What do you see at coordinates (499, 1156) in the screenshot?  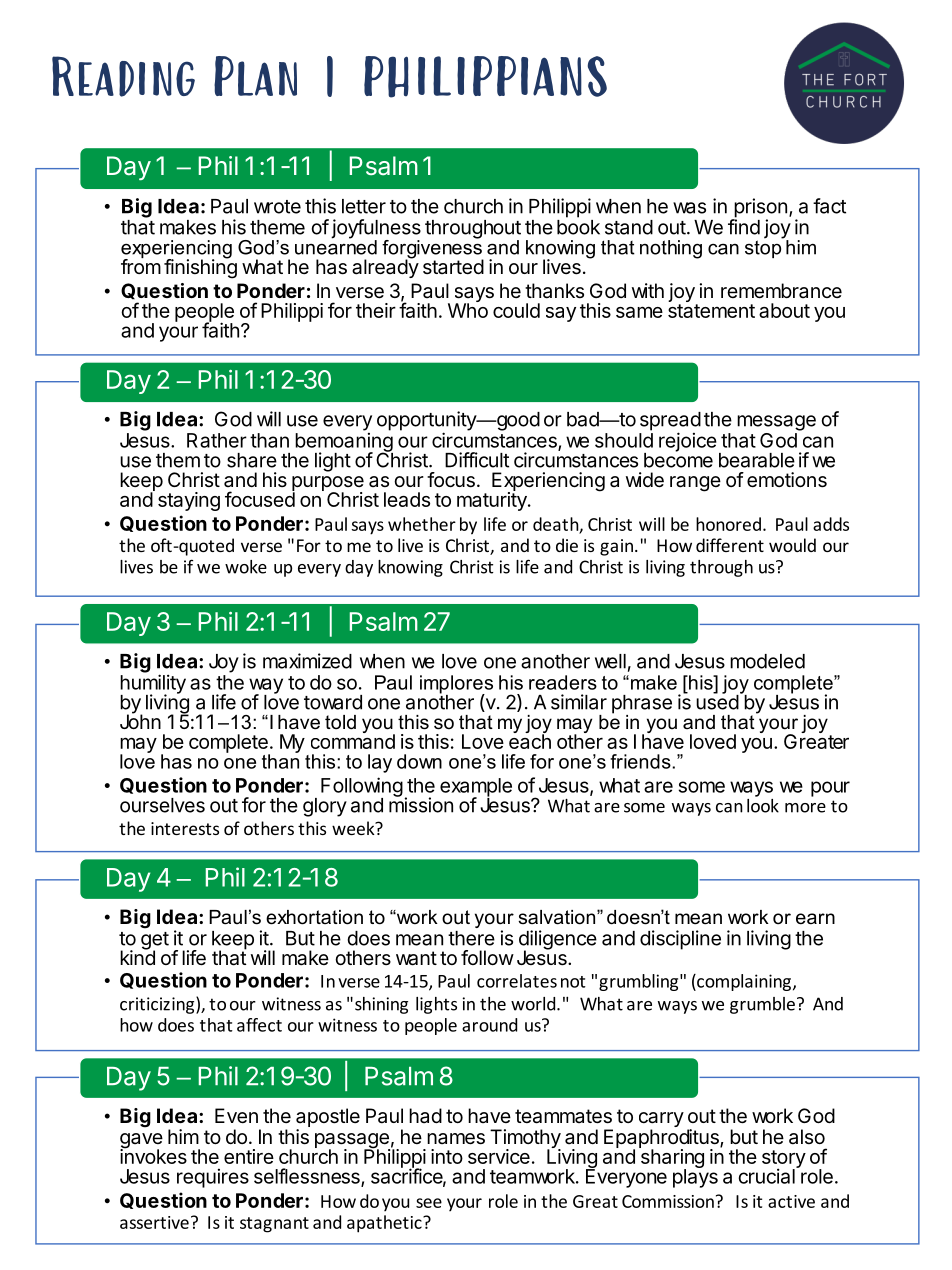 I see `service` at bounding box center [499, 1156].
